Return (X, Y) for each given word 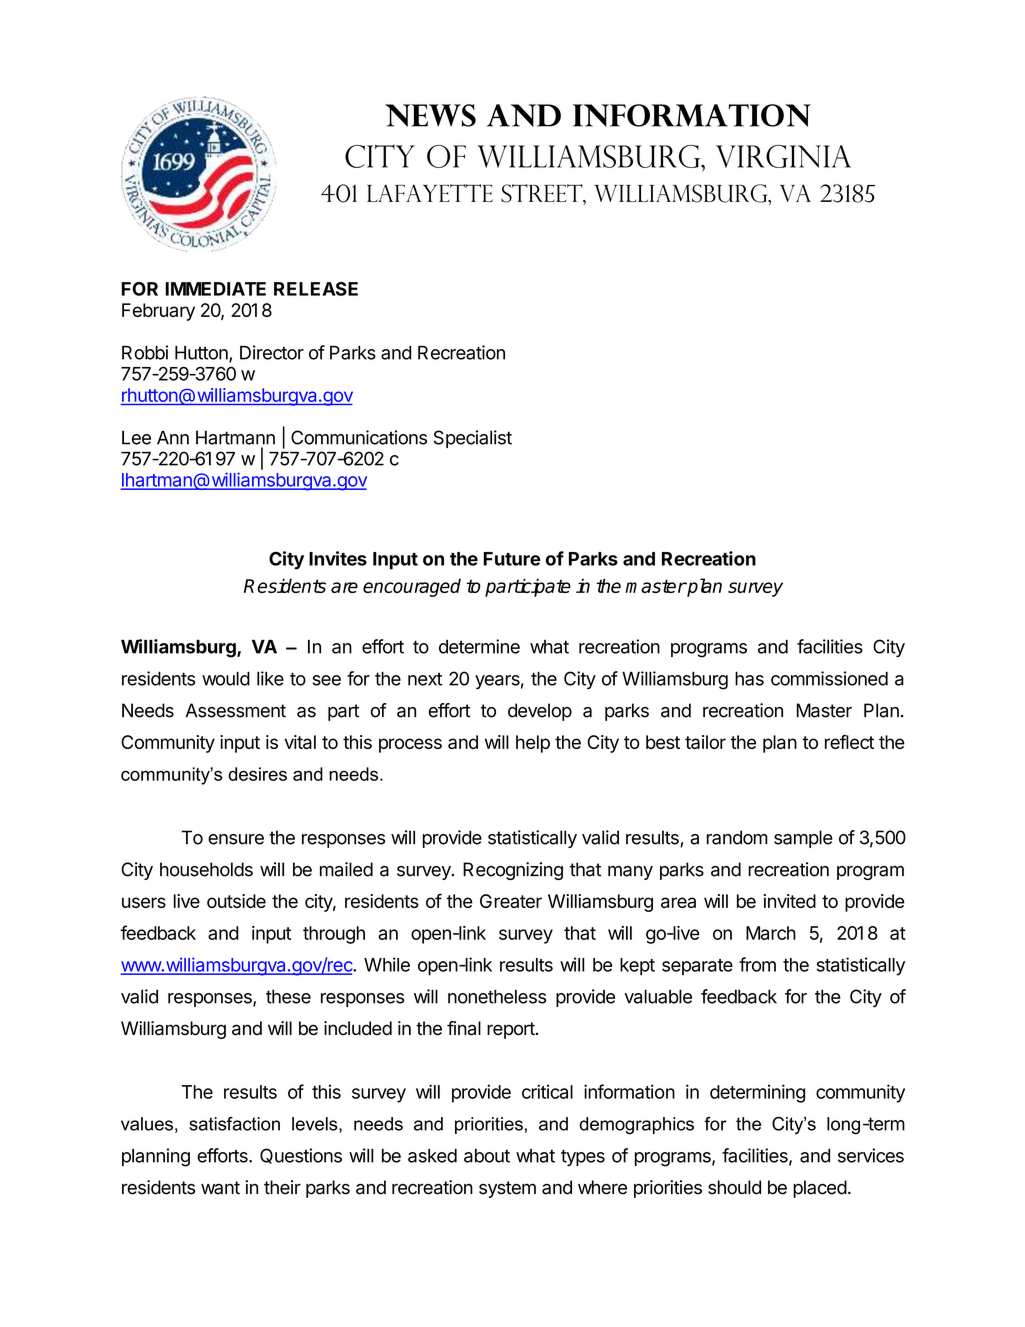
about (487, 1156)
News (430, 115)
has (749, 679)
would (226, 679)
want (220, 1188)
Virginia (783, 156)
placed (820, 1189)
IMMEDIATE (215, 289)
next (425, 679)
